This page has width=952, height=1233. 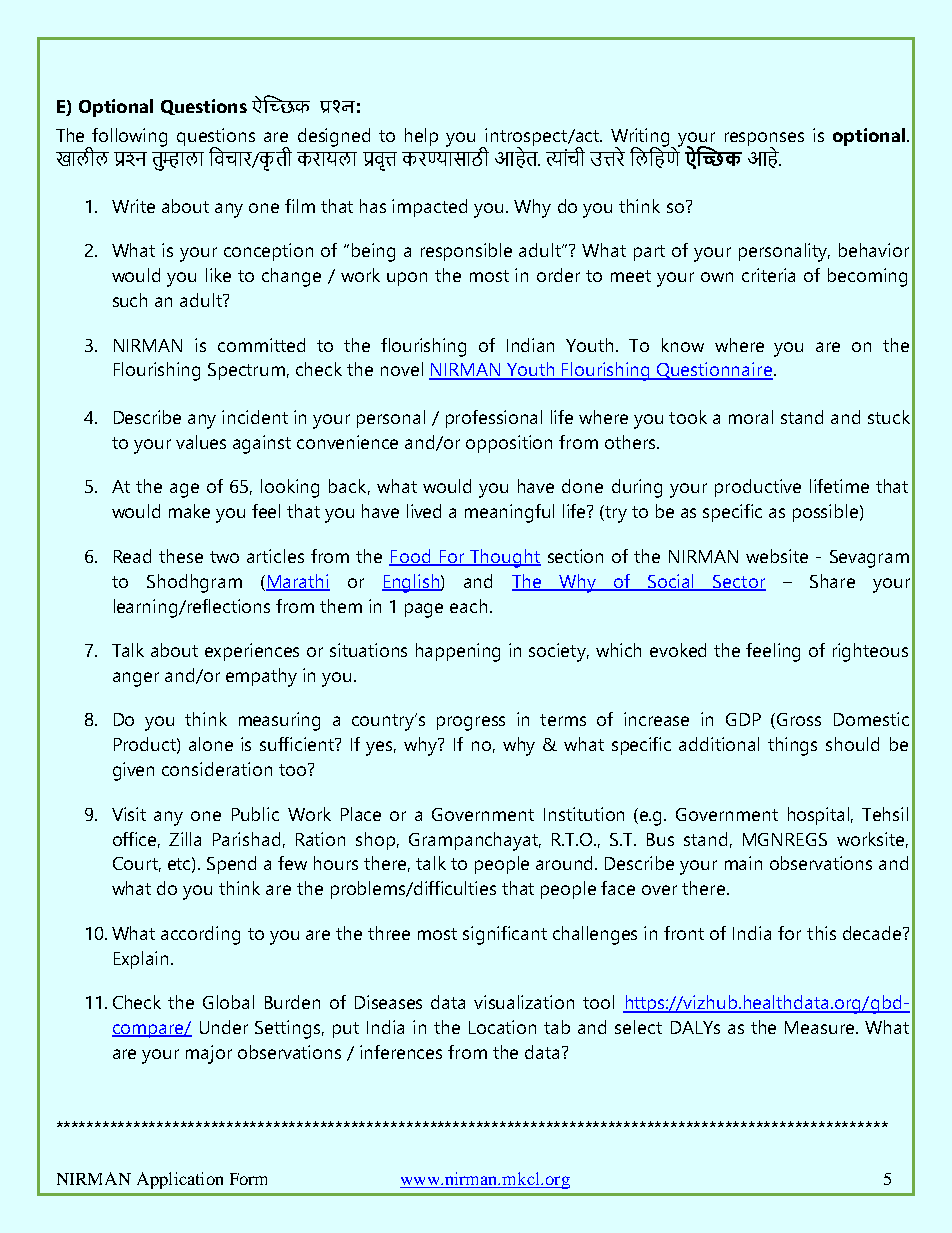 What do you see at coordinates (429, 208) in the page?
I see `impacted` at bounding box center [429, 208].
